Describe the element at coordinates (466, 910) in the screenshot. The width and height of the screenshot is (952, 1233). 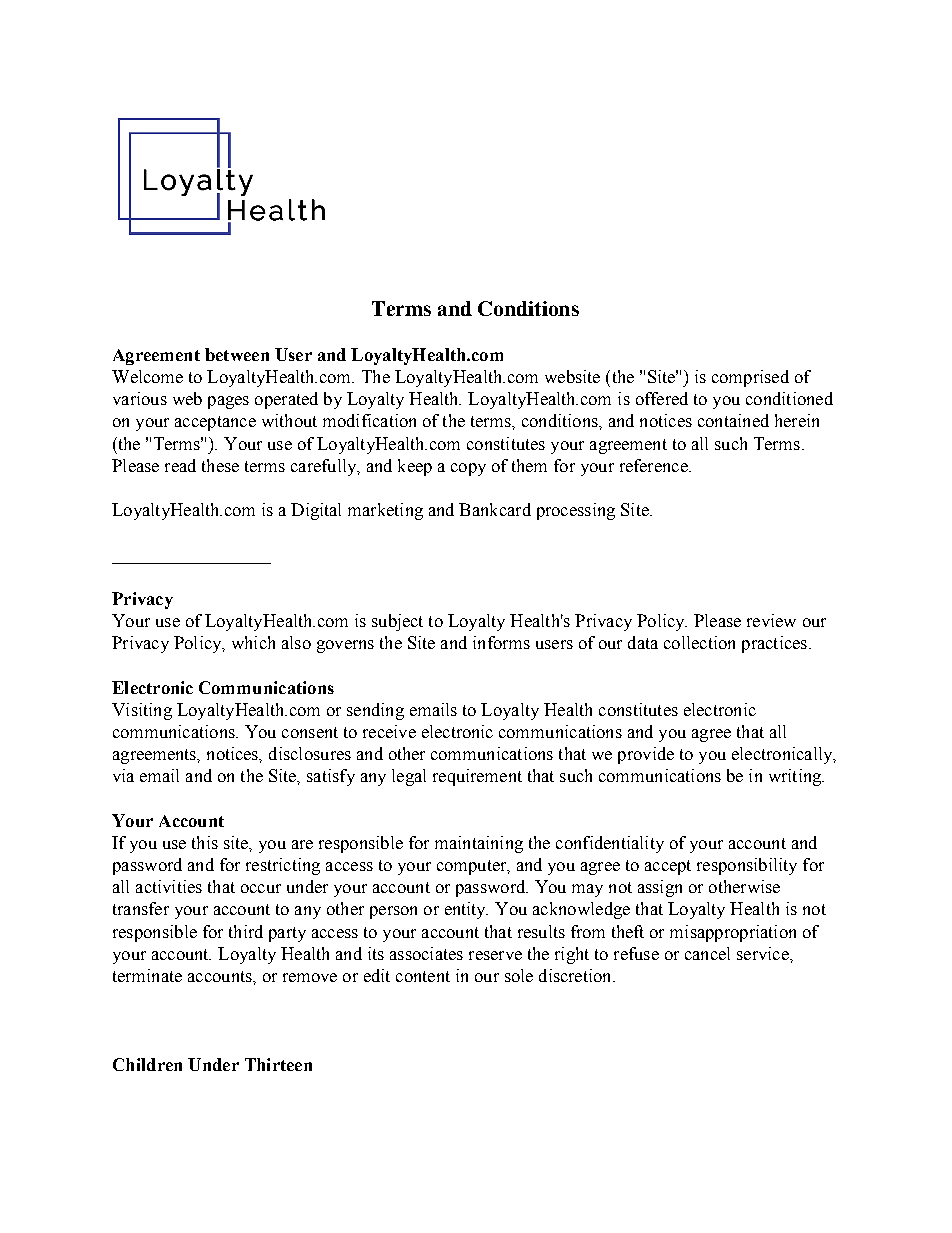
I see `entity` at that location.
